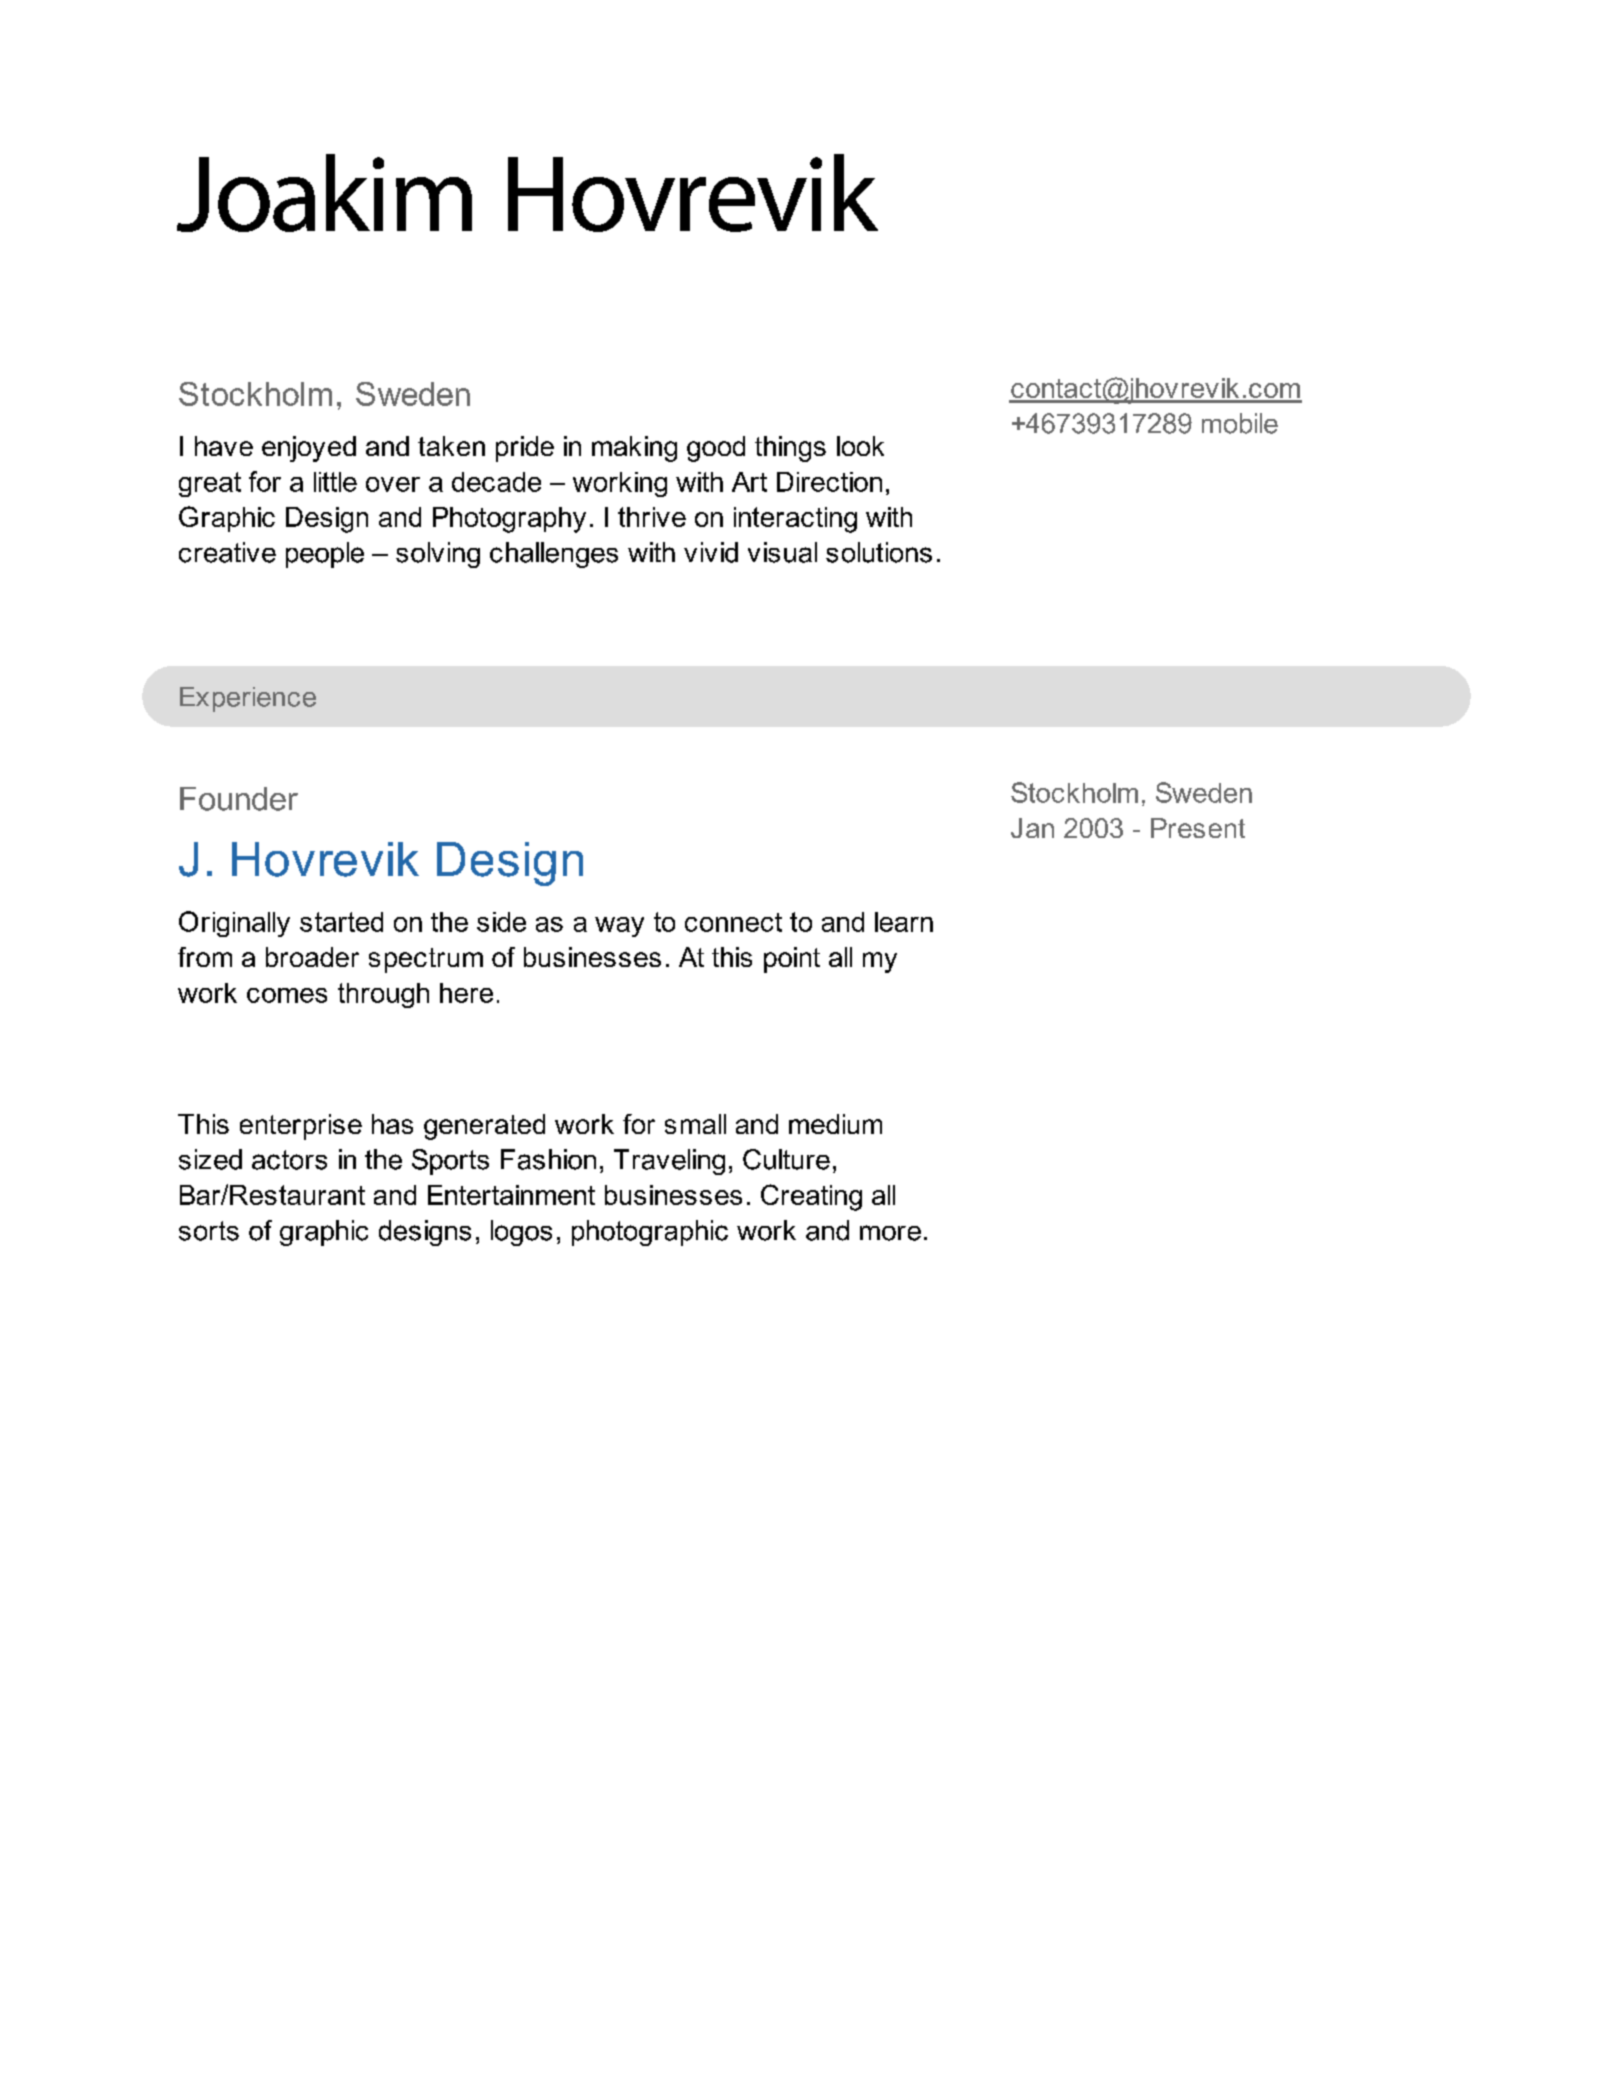 This screenshot has width=1613, height=2087. I want to click on more, so click(890, 1233).
